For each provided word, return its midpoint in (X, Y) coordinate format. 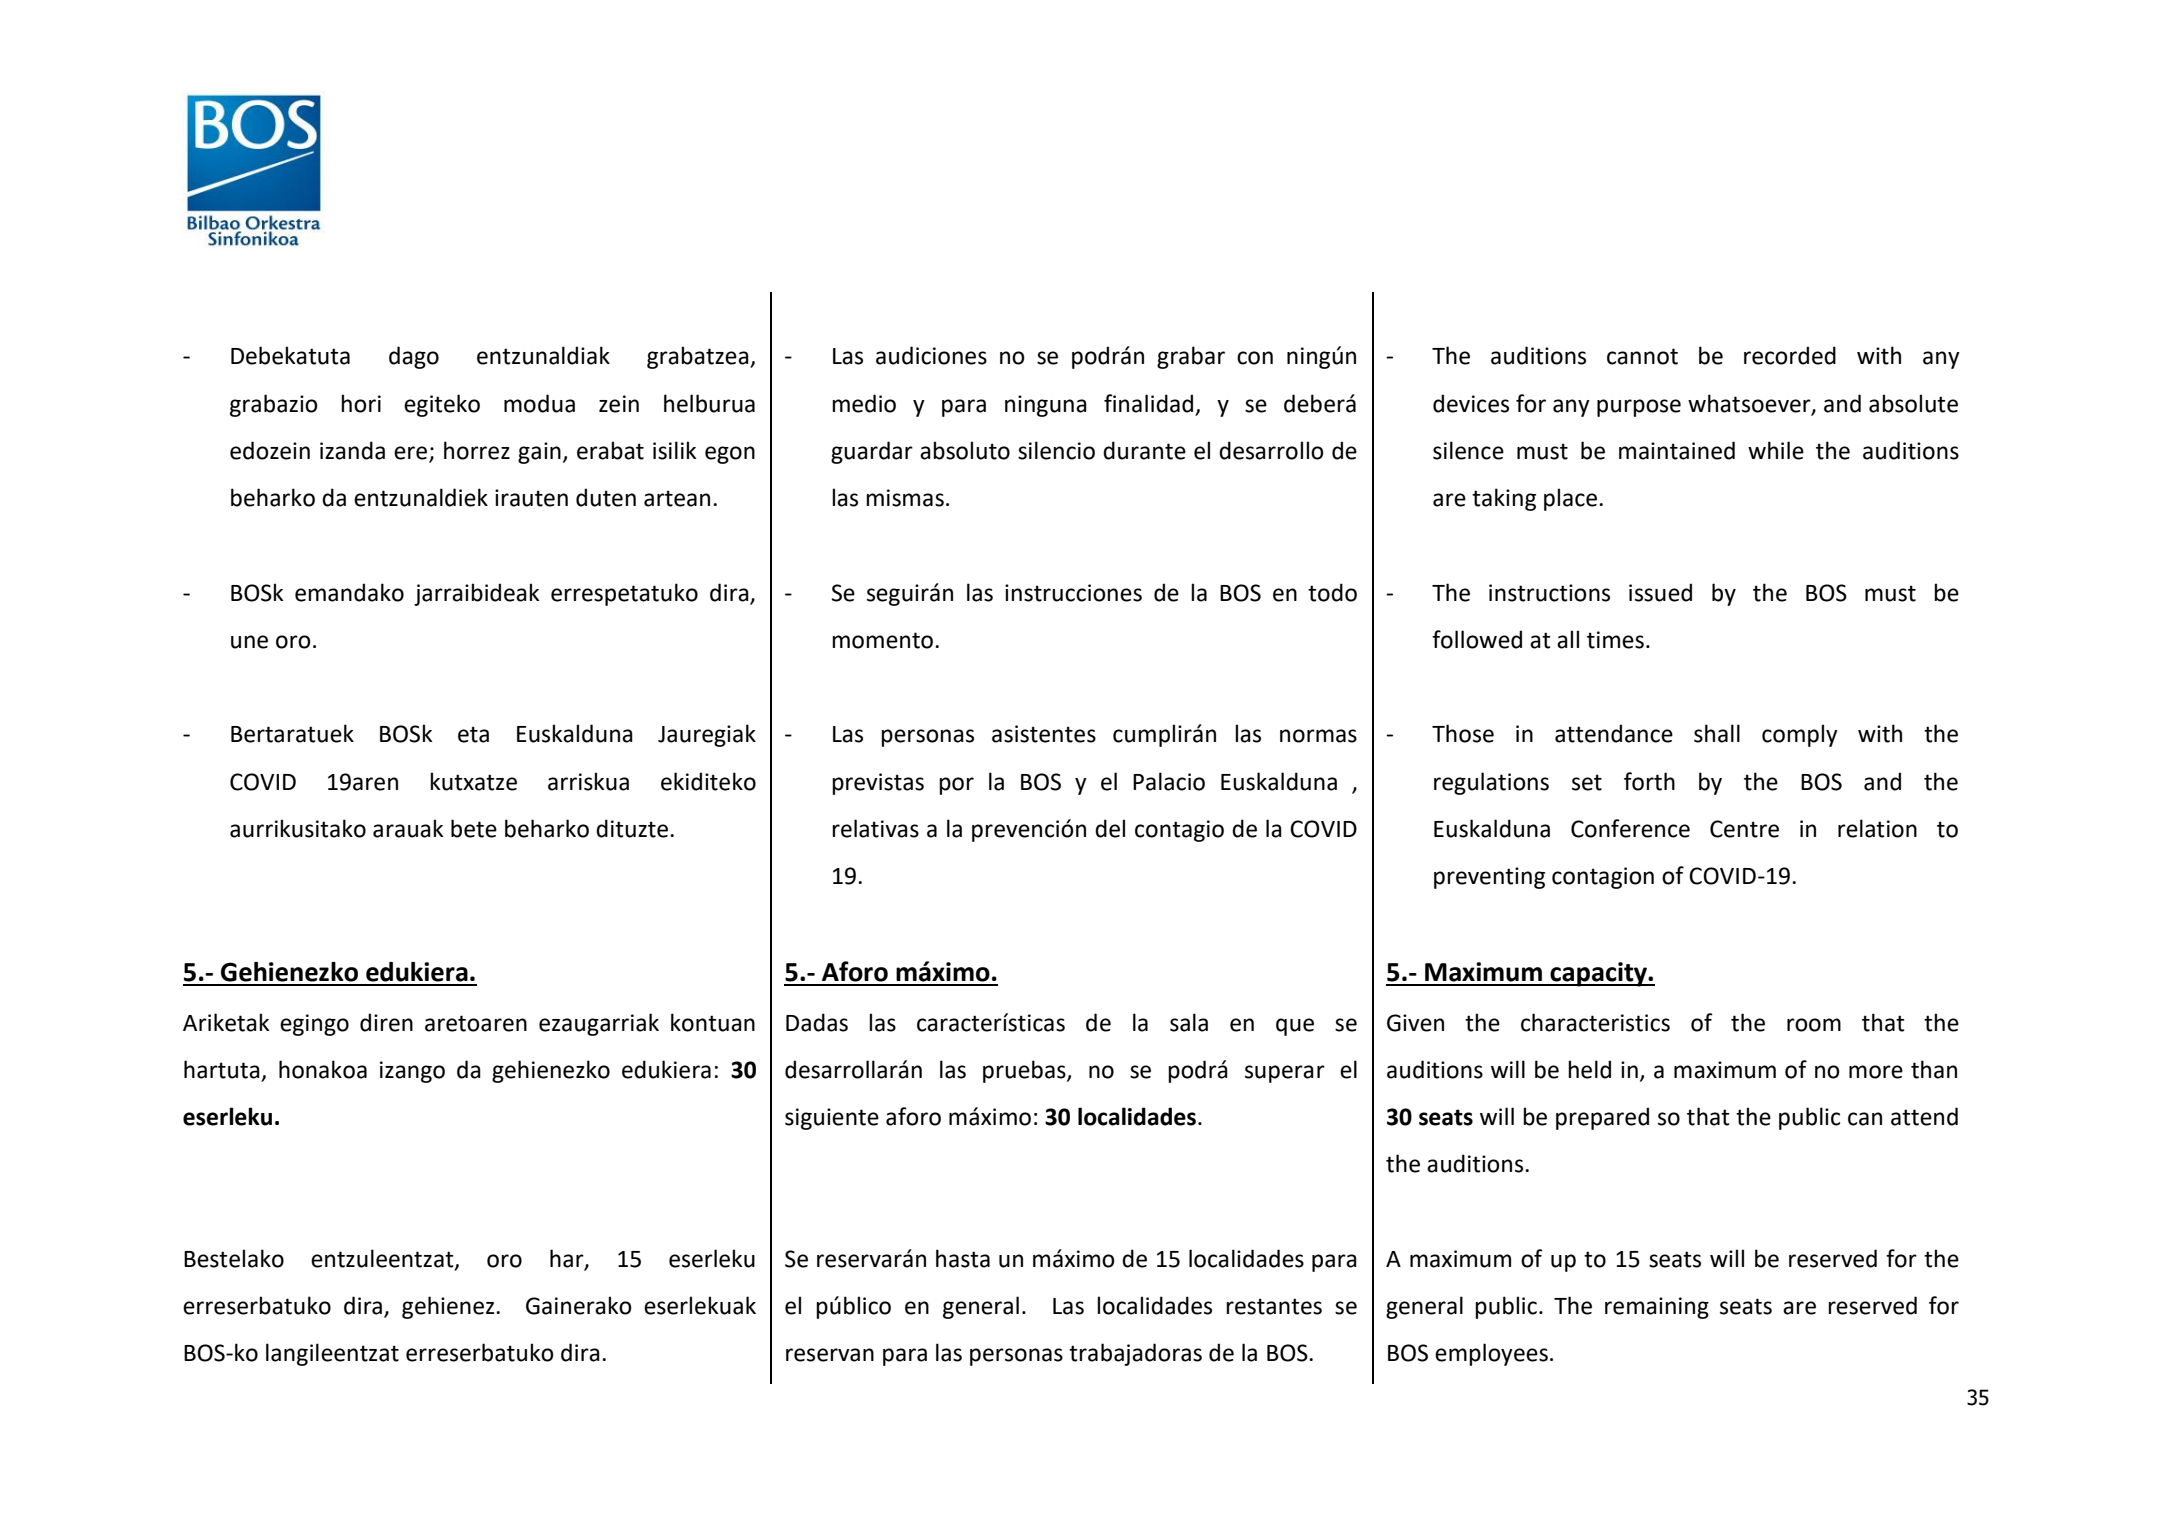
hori (361, 403)
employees (1491, 1354)
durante (1144, 450)
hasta (963, 1258)
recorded (1790, 355)
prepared (1602, 1118)
